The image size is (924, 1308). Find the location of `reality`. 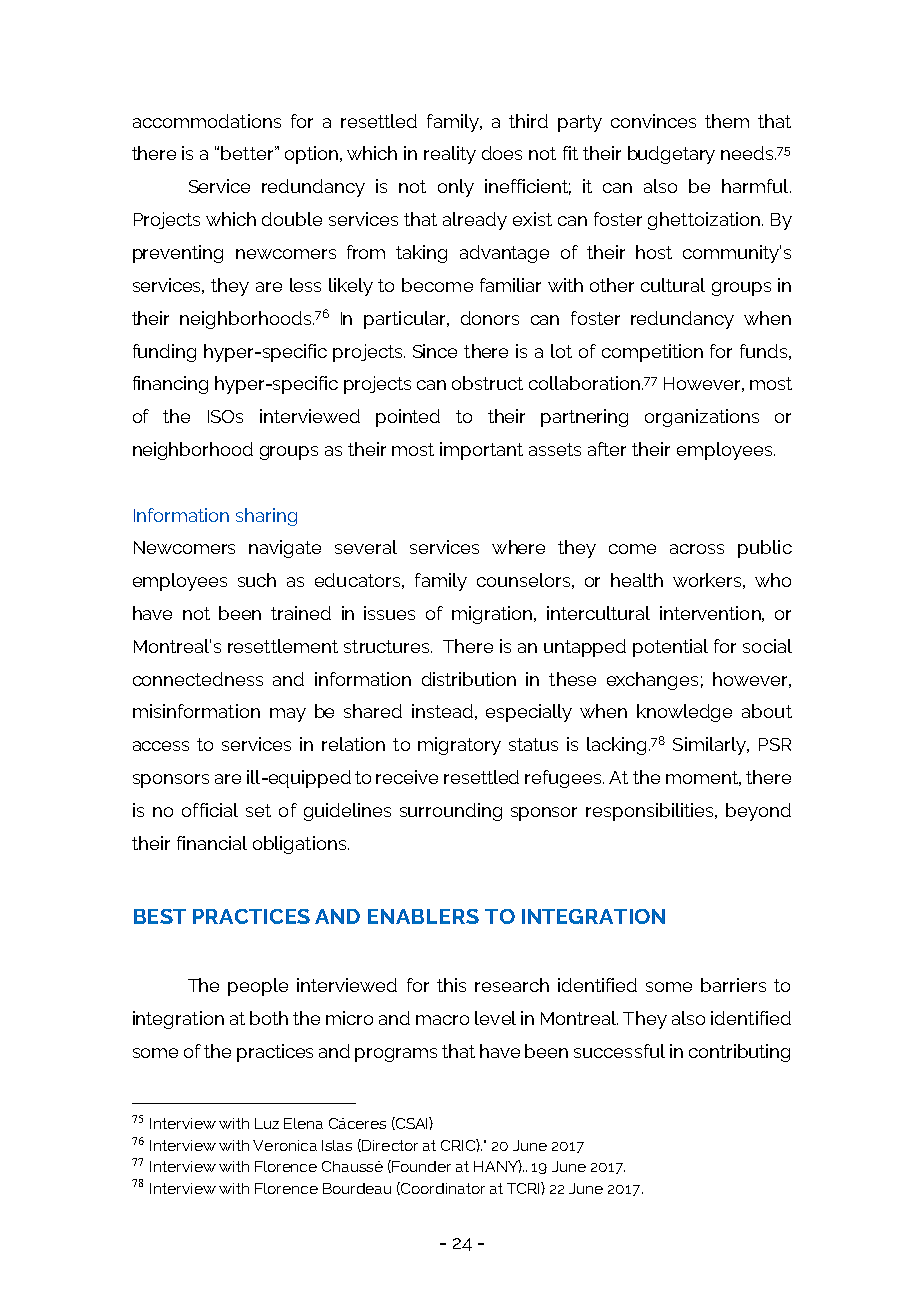

reality is located at coordinates (450, 155).
